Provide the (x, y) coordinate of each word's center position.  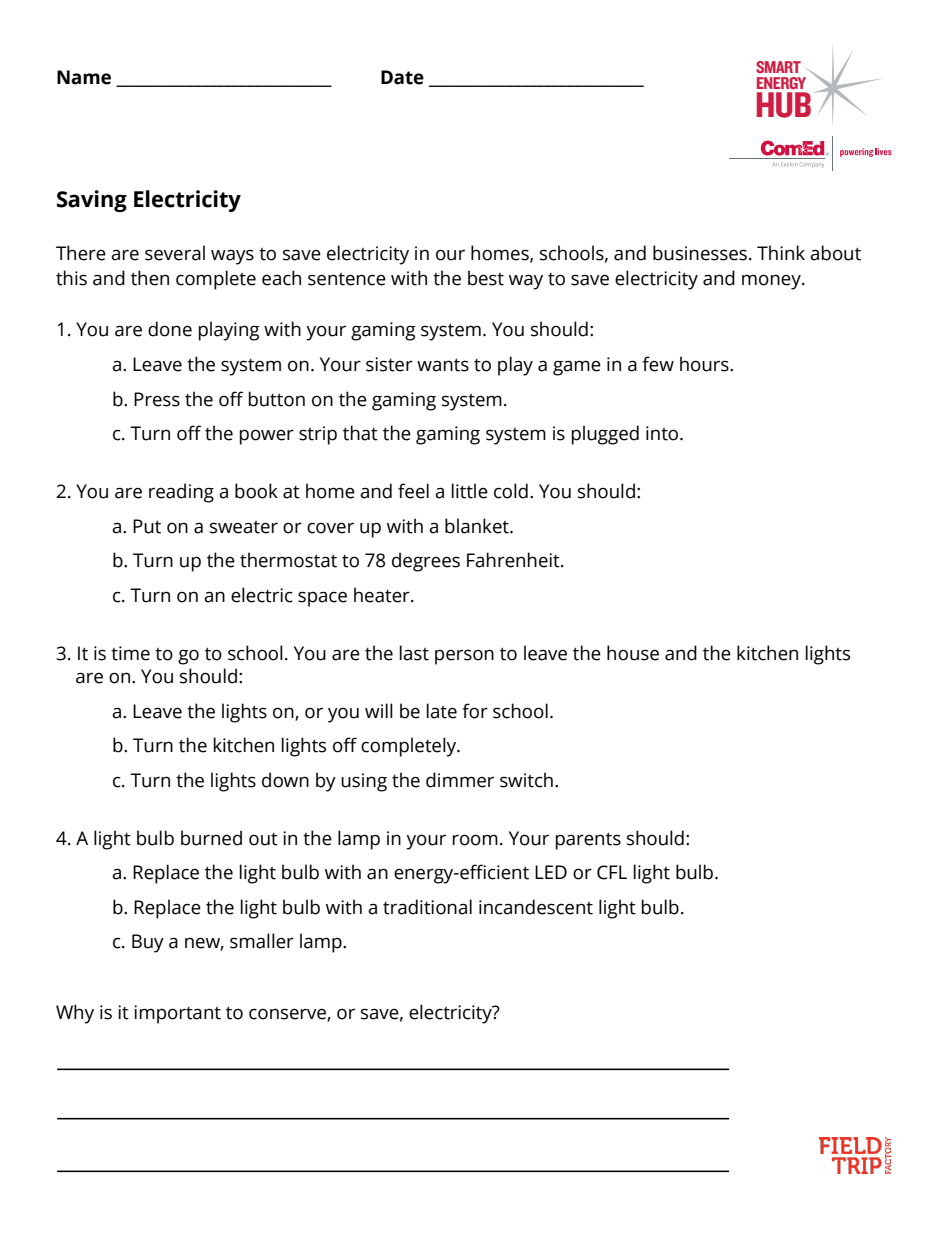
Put (147, 526)
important (177, 1014)
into (663, 433)
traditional (427, 907)
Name (84, 77)
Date (402, 77)
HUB (784, 105)
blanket (478, 526)
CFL (612, 872)
